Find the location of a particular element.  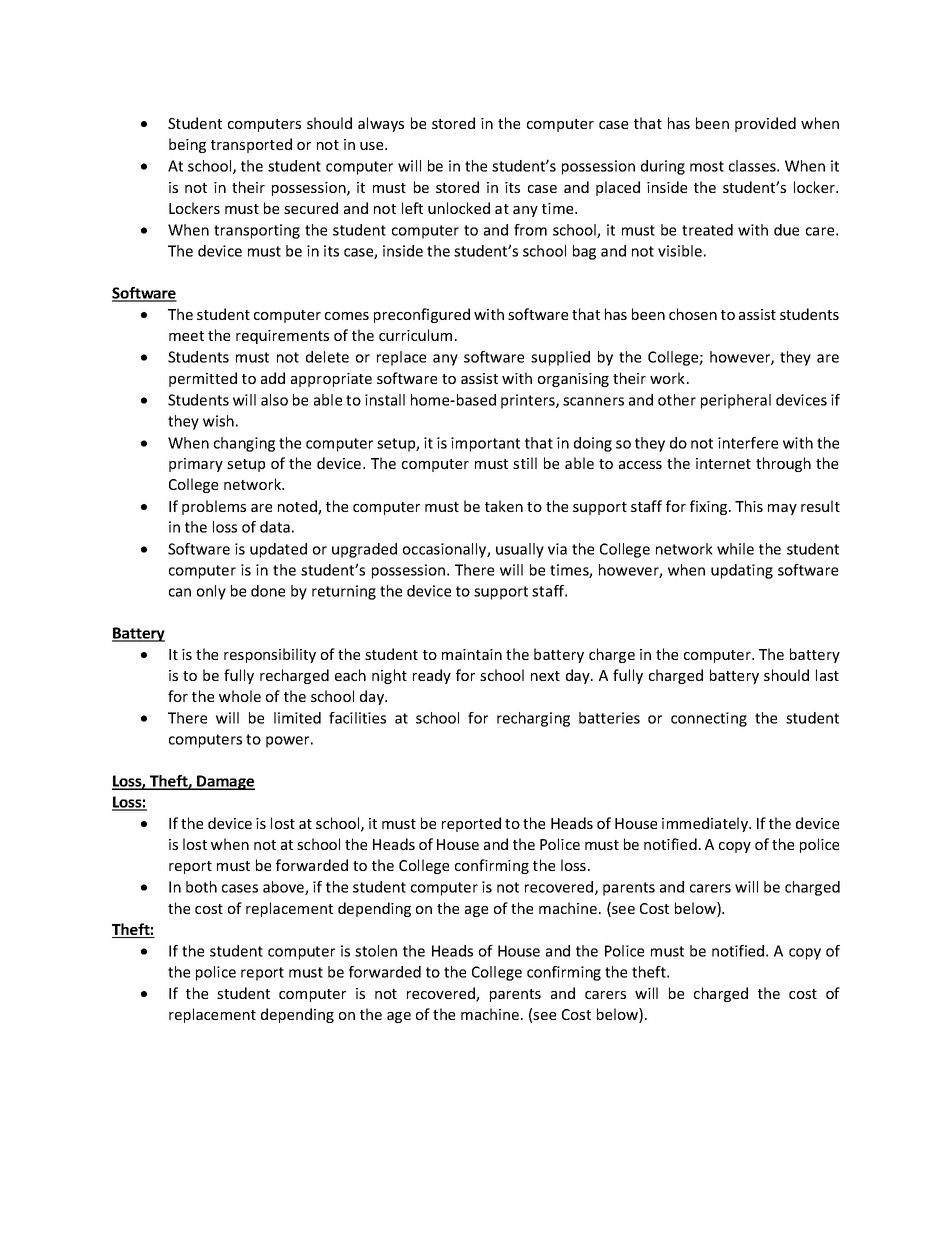

limited is located at coordinates (297, 718).
